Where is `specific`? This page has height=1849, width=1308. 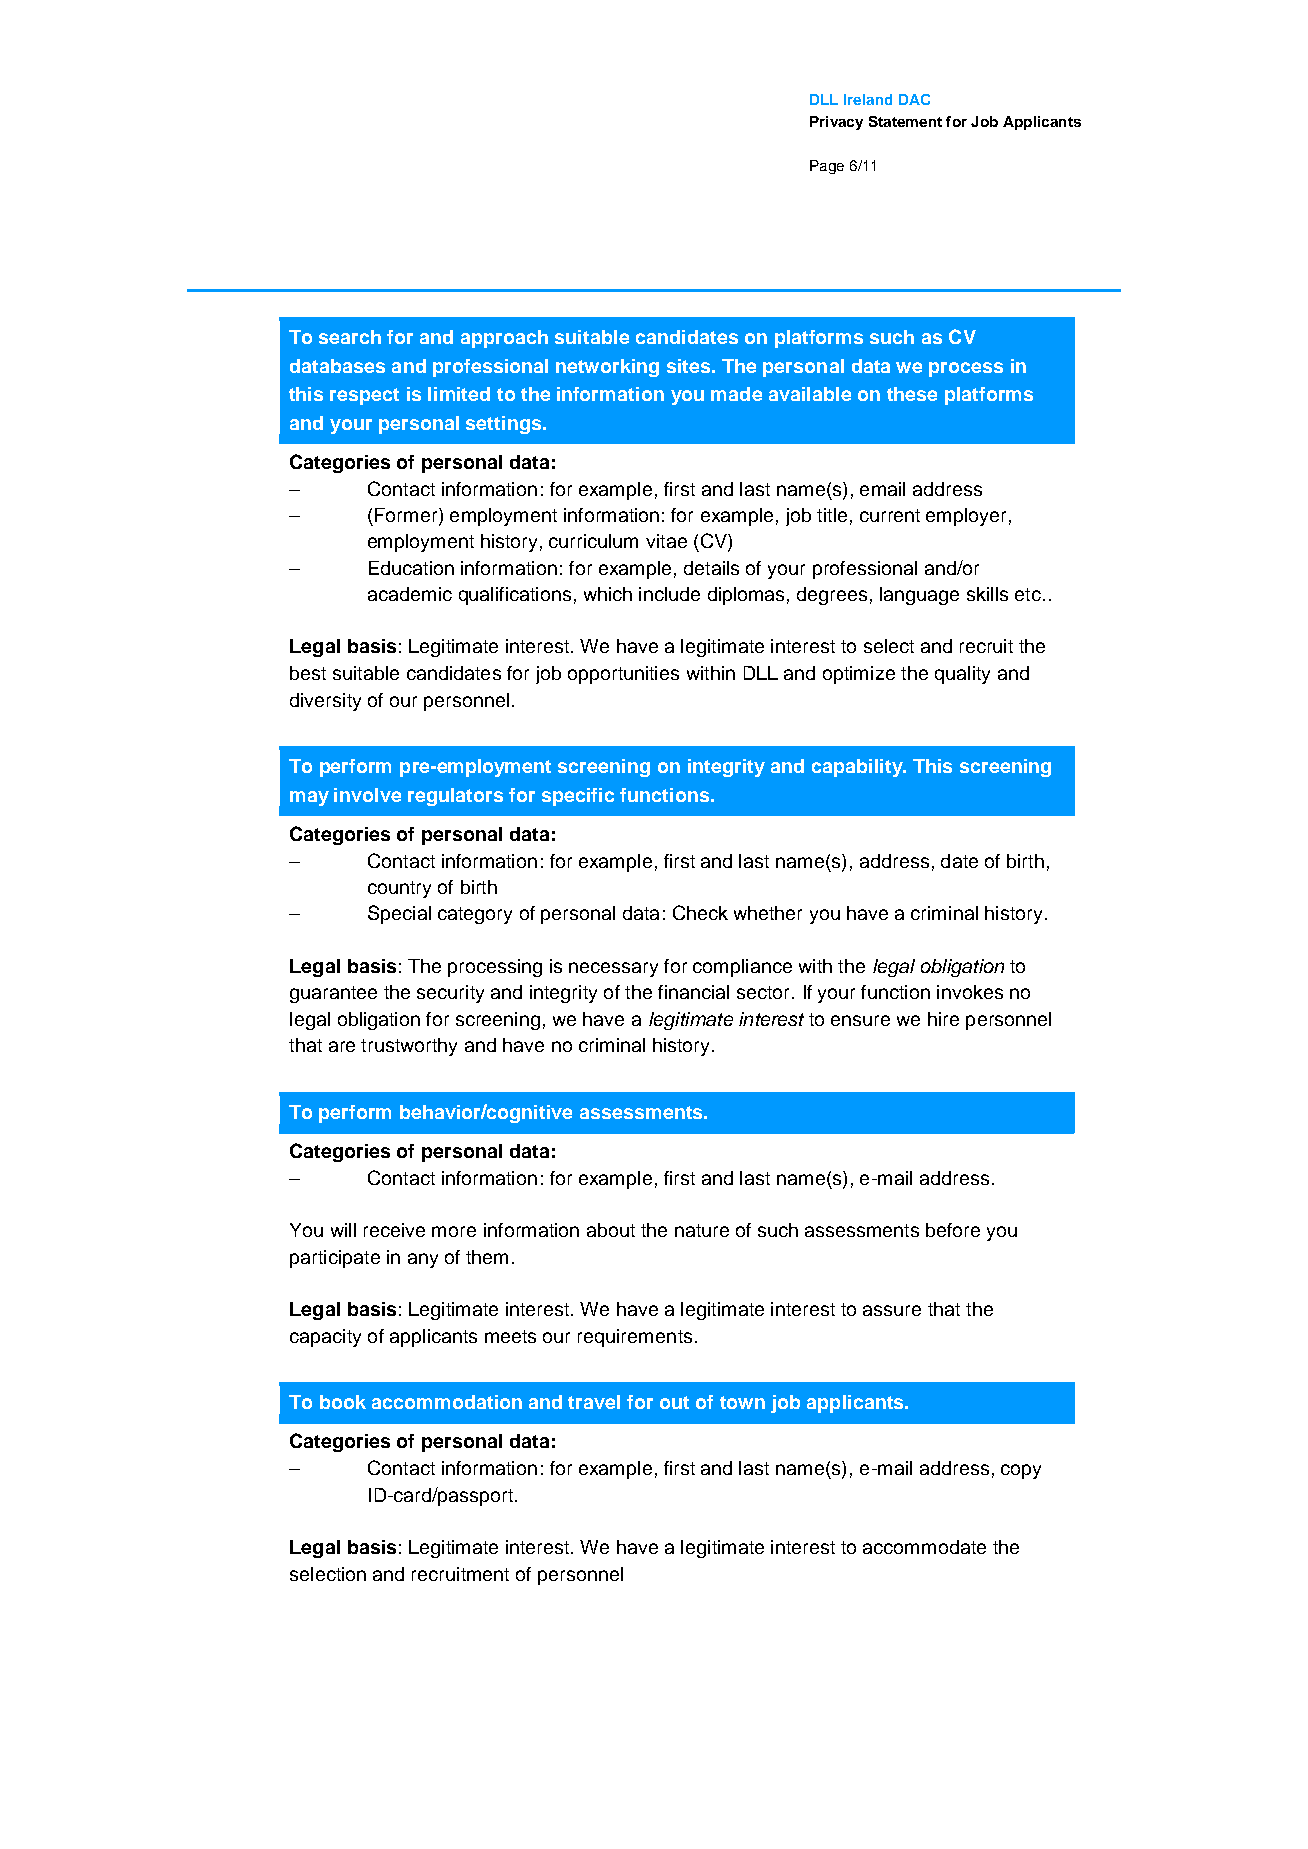
specific is located at coordinates (578, 797).
